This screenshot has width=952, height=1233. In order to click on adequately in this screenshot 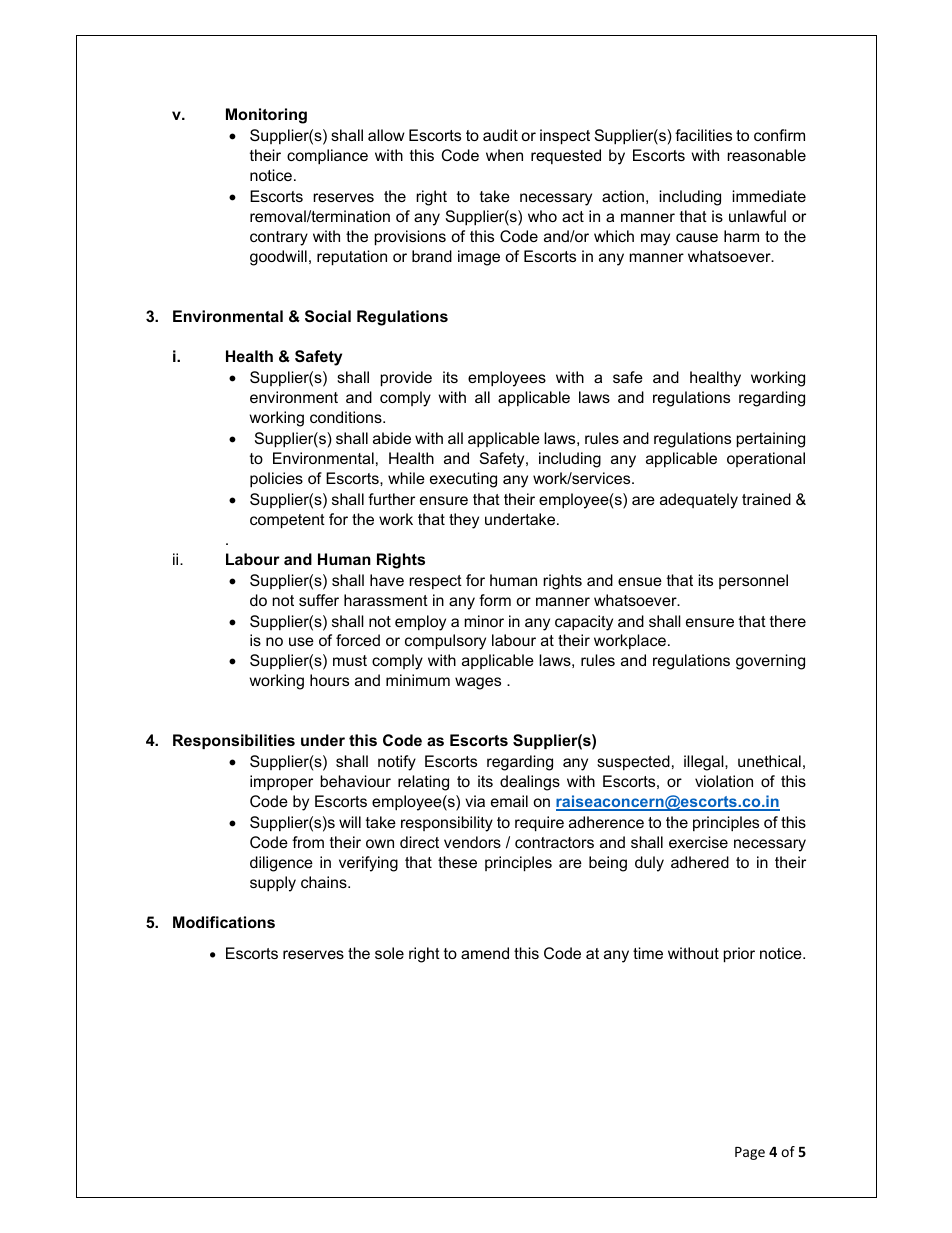, I will do `click(699, 501)`.
